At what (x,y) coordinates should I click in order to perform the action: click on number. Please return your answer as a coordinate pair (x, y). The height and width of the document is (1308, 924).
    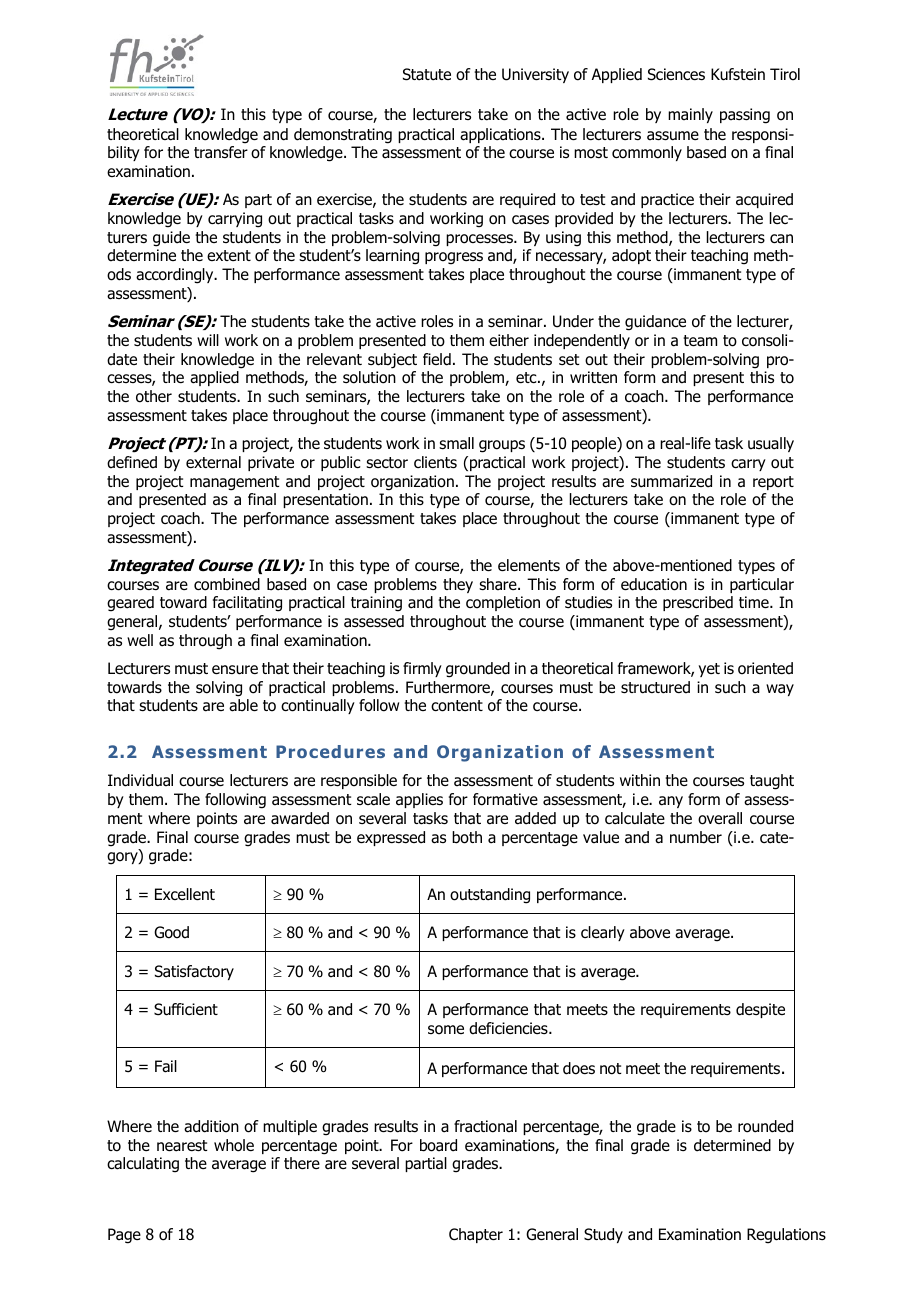
    Looking at the image, I should click on (696, 837).
